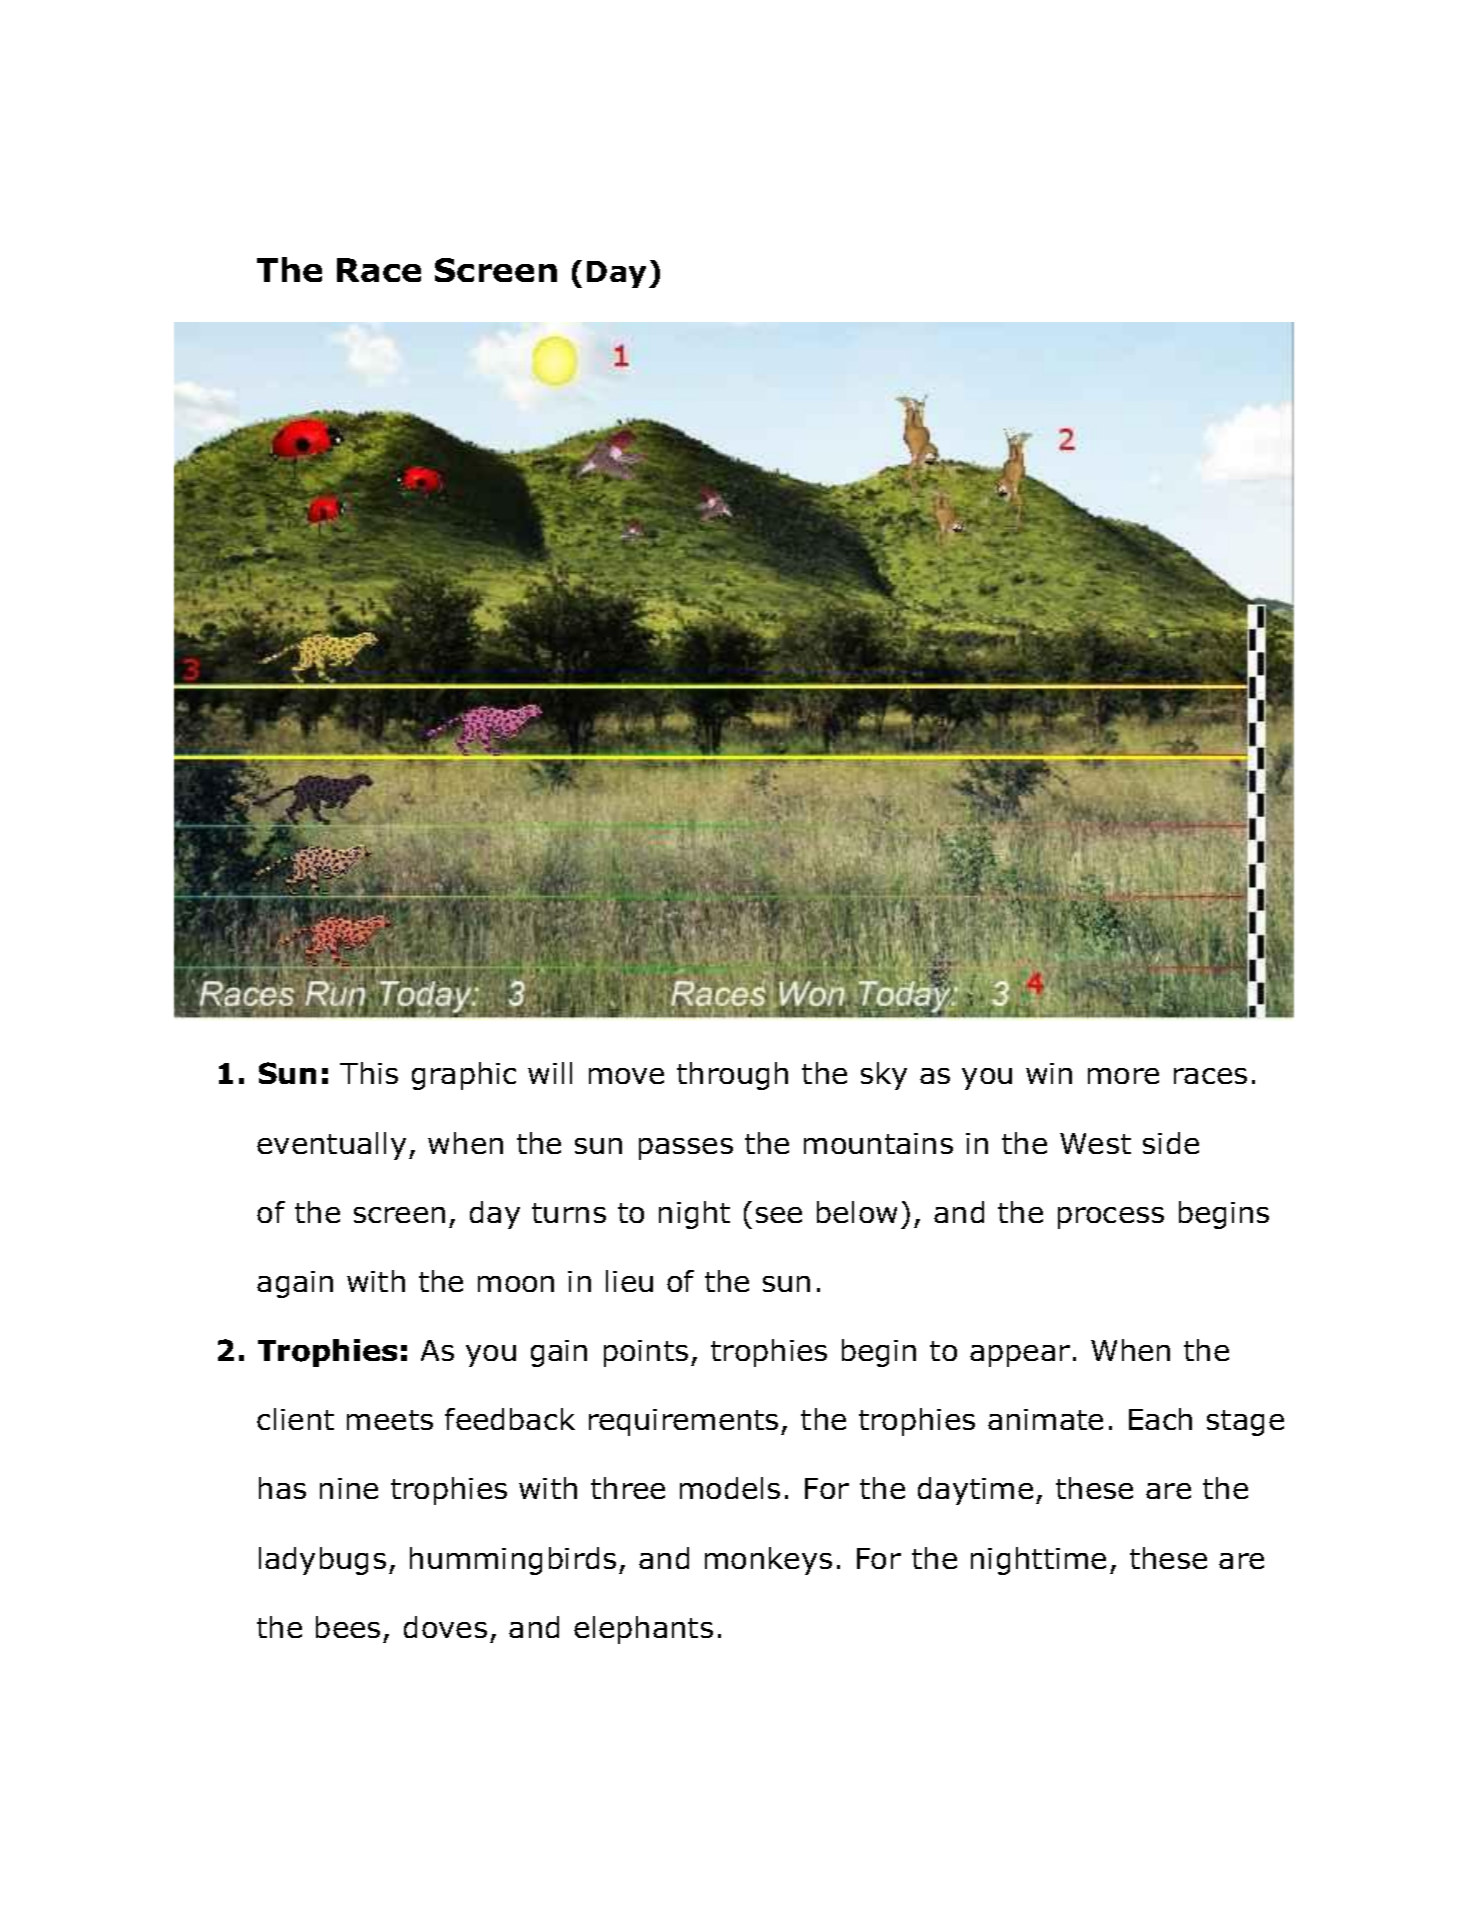 The height and width of the screenshot is (1918, 1482). I want to click on doves, so click(445, 1627).
